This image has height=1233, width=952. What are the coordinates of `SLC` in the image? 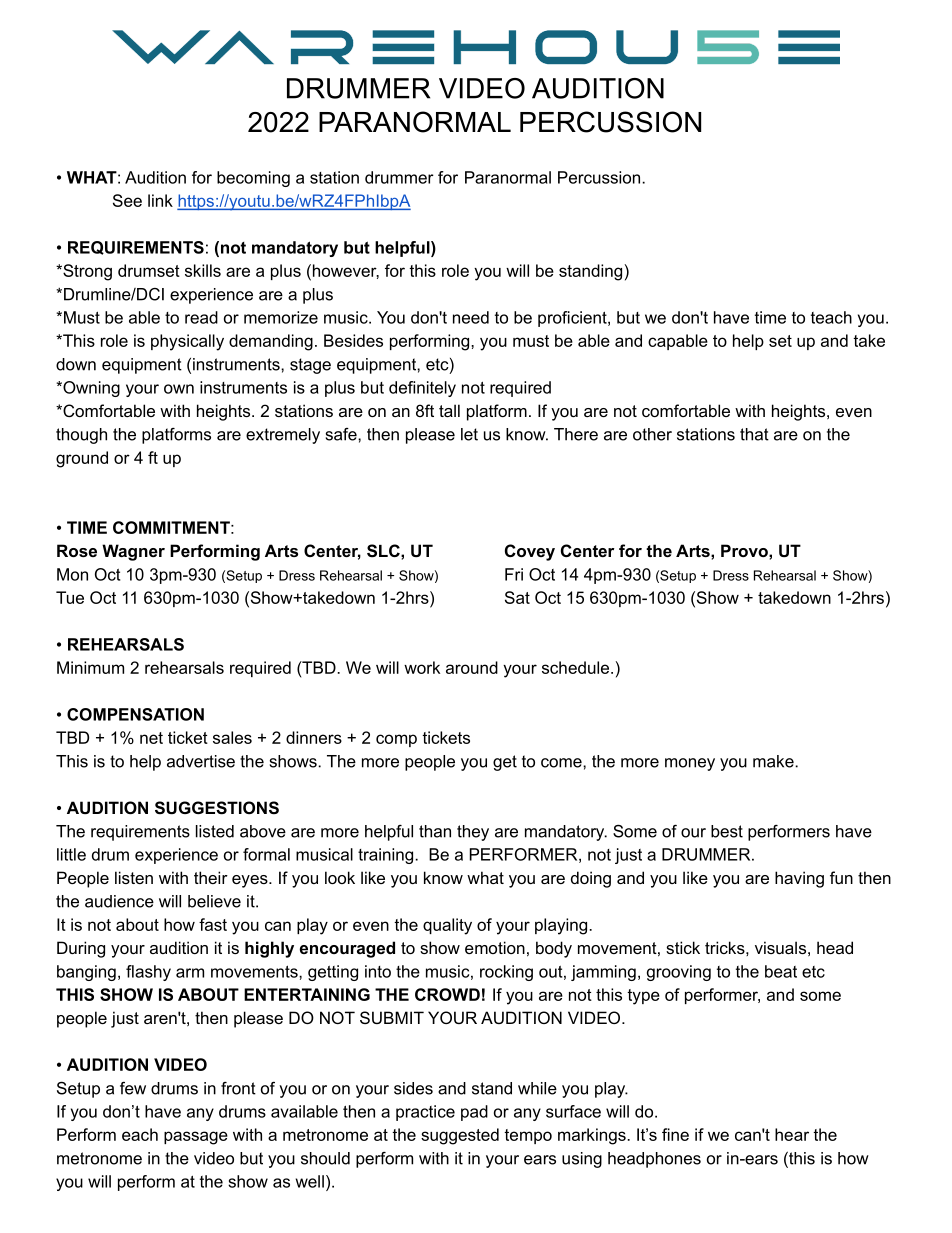 It's located at (384, 551).
